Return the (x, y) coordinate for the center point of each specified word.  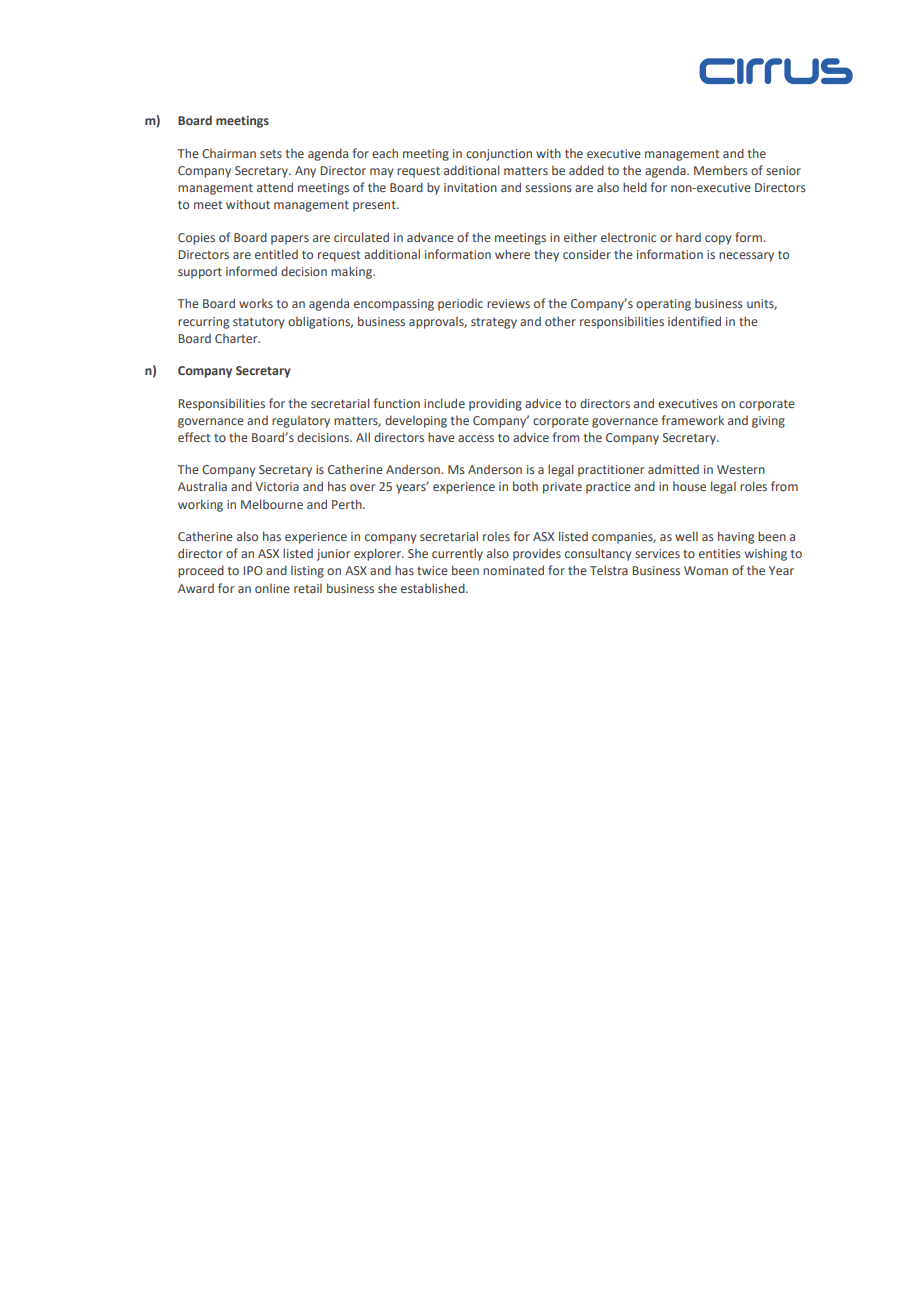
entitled (276, 254)
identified (694, 321)
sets (271, 154)
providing (495, 405)
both (525, 486)
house (689, 486)
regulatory (301, 422)
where (512, 254)
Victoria (277, 486)
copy (718, 240)
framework (693, 420)
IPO (253, 570)
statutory (258, 323)
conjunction (499, 155)
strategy (494, 323)
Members (721, 170)
